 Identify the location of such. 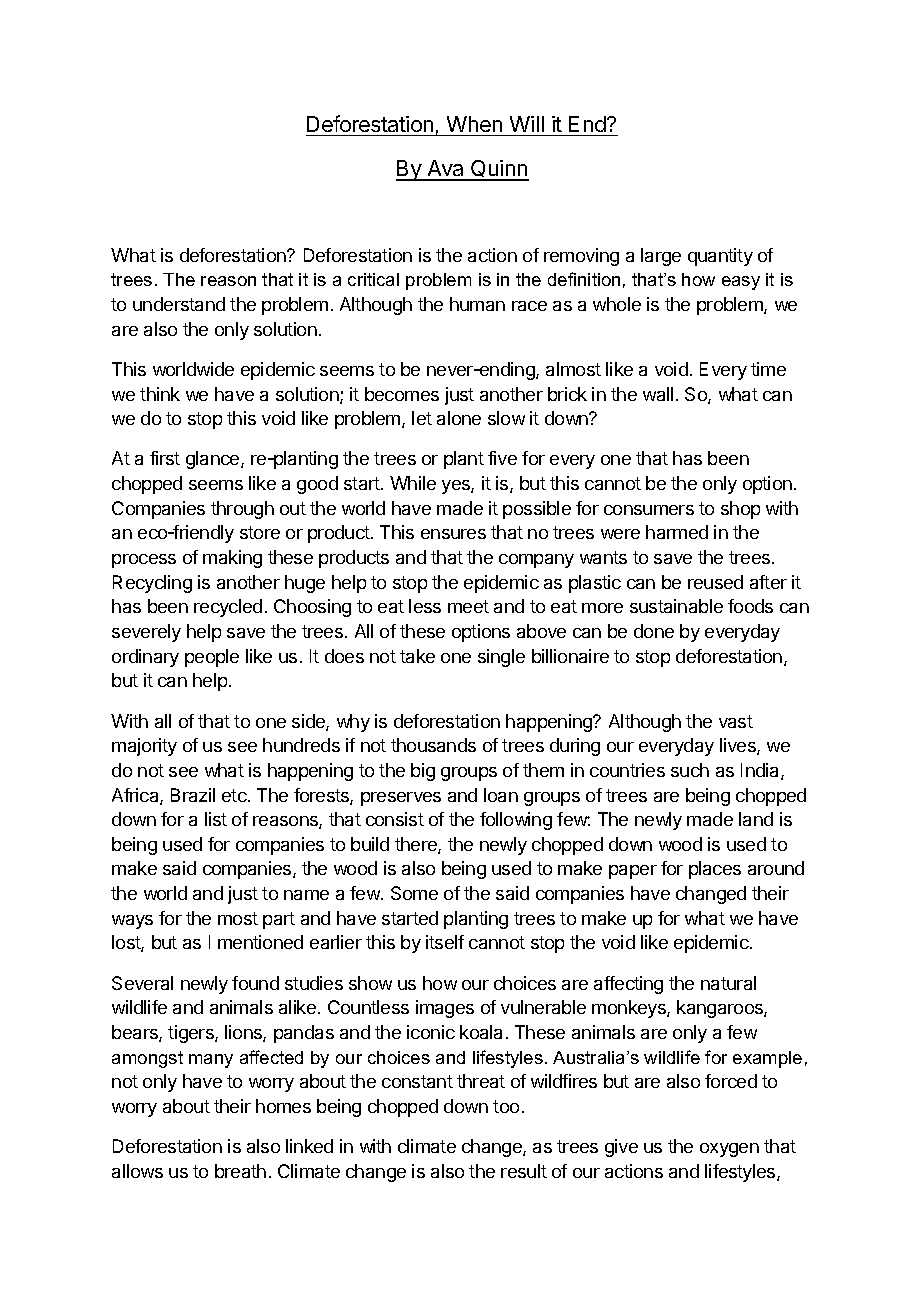
(690, 770).
